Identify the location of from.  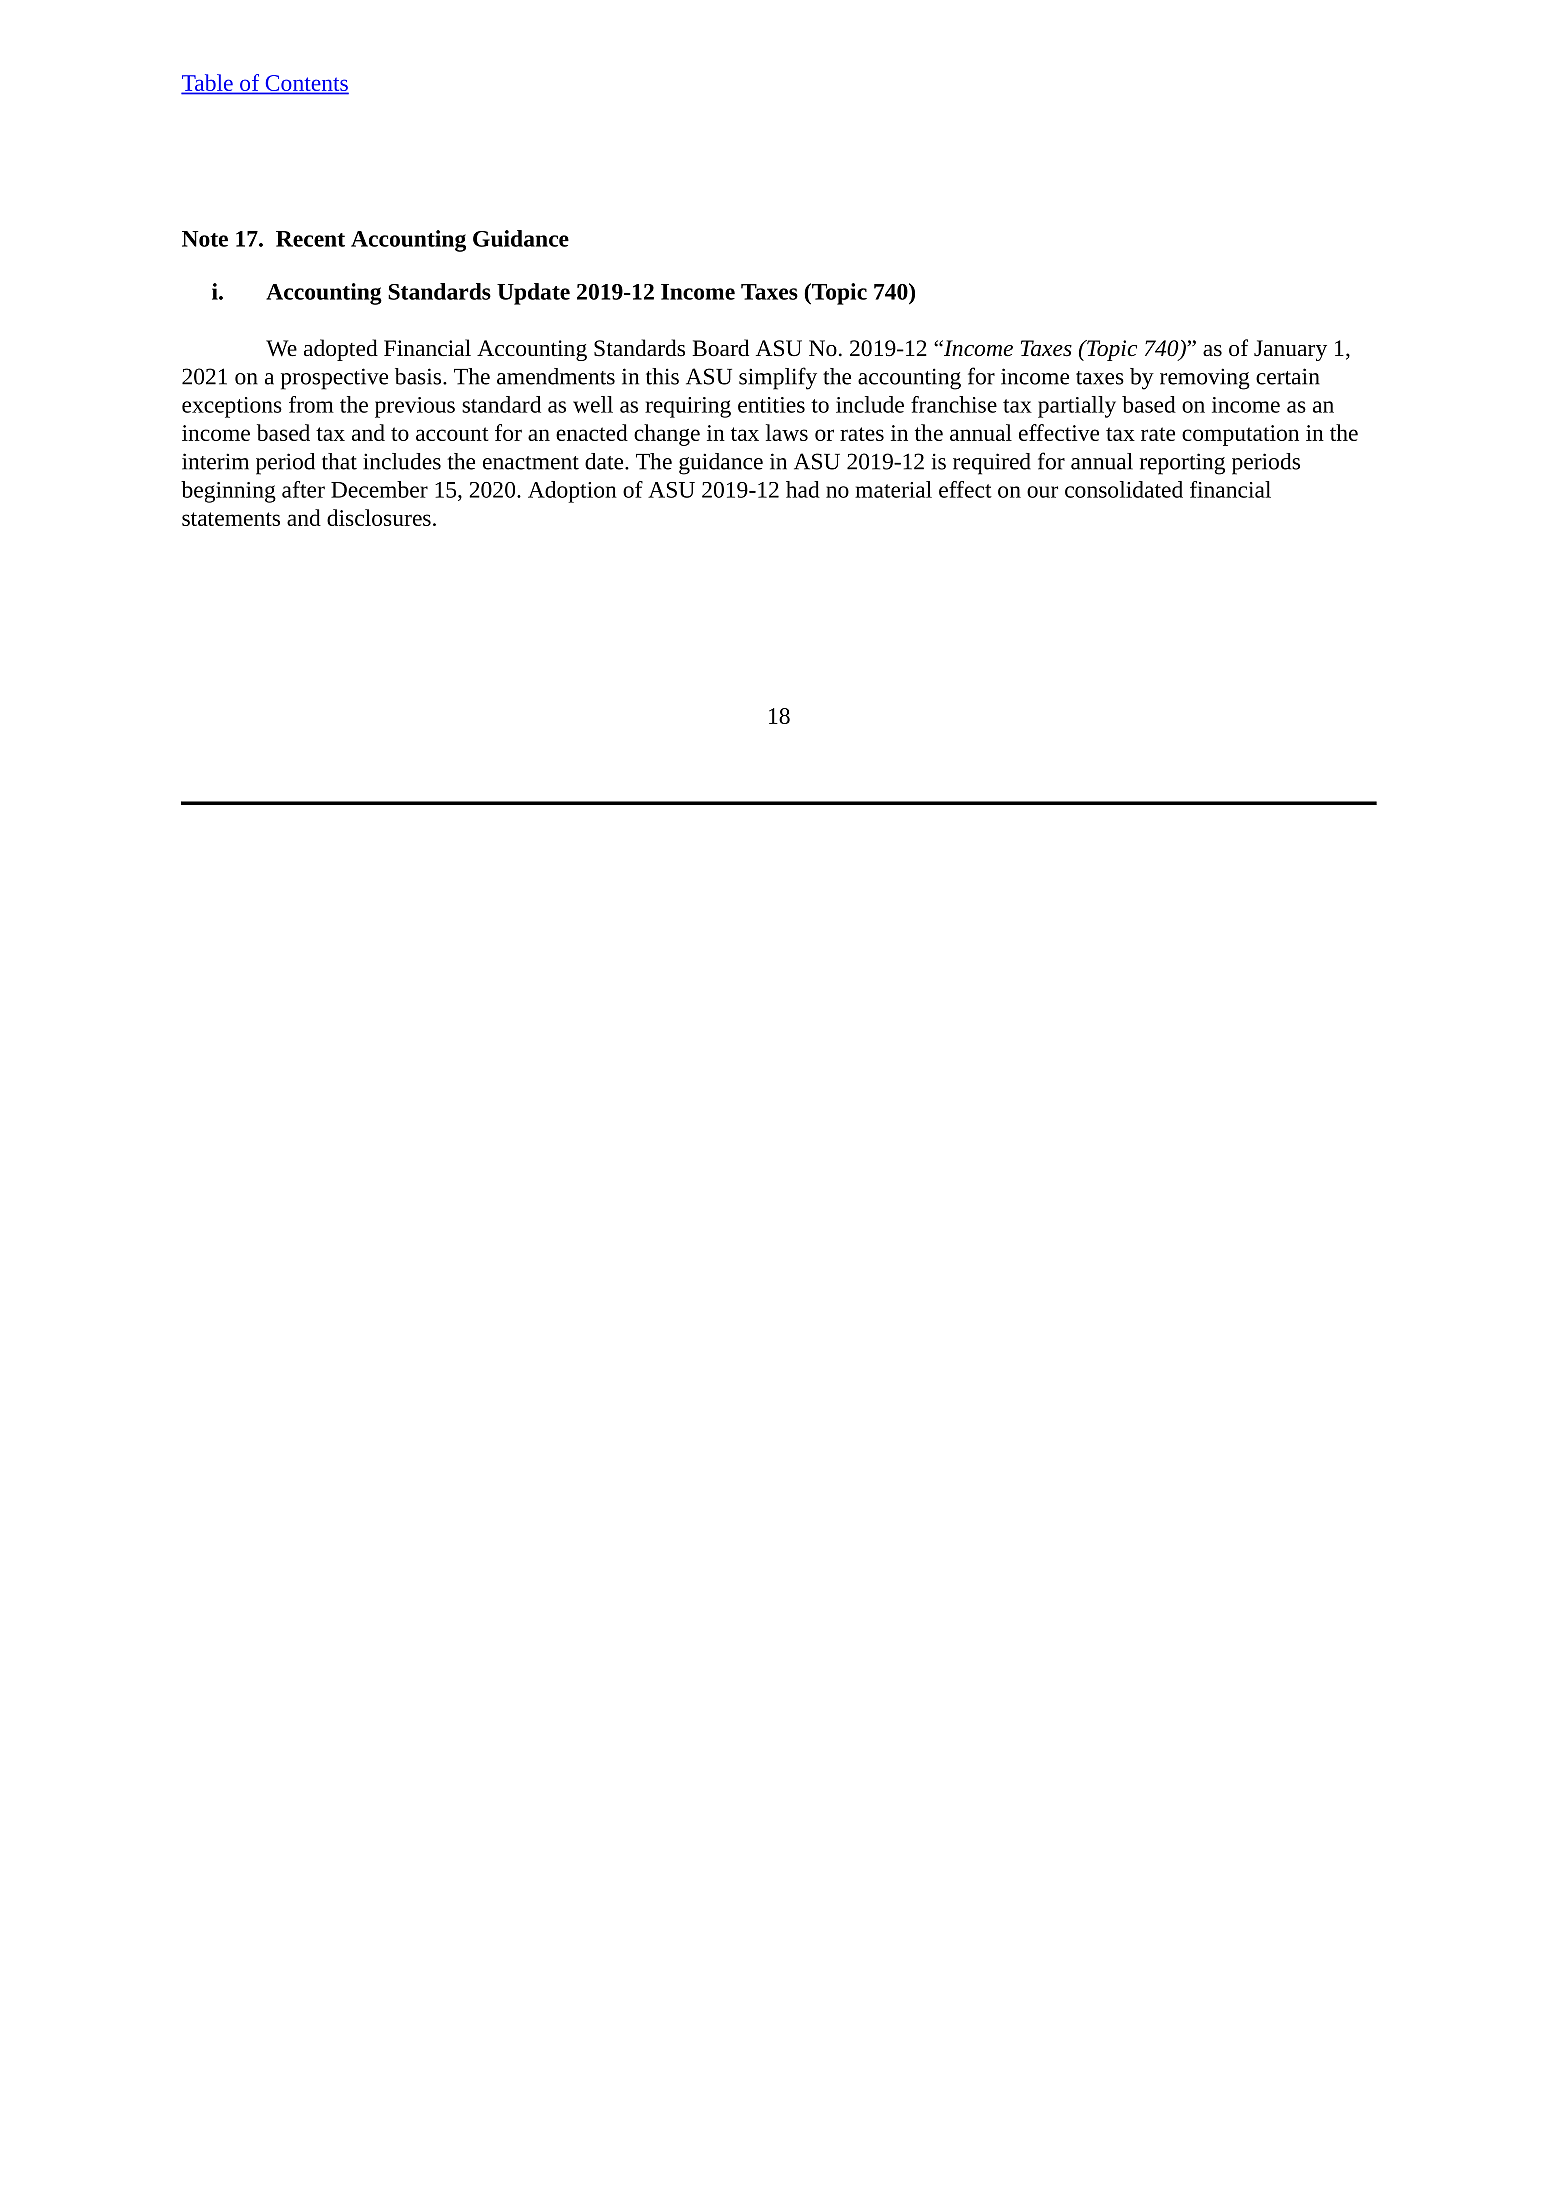
(311, 404).
